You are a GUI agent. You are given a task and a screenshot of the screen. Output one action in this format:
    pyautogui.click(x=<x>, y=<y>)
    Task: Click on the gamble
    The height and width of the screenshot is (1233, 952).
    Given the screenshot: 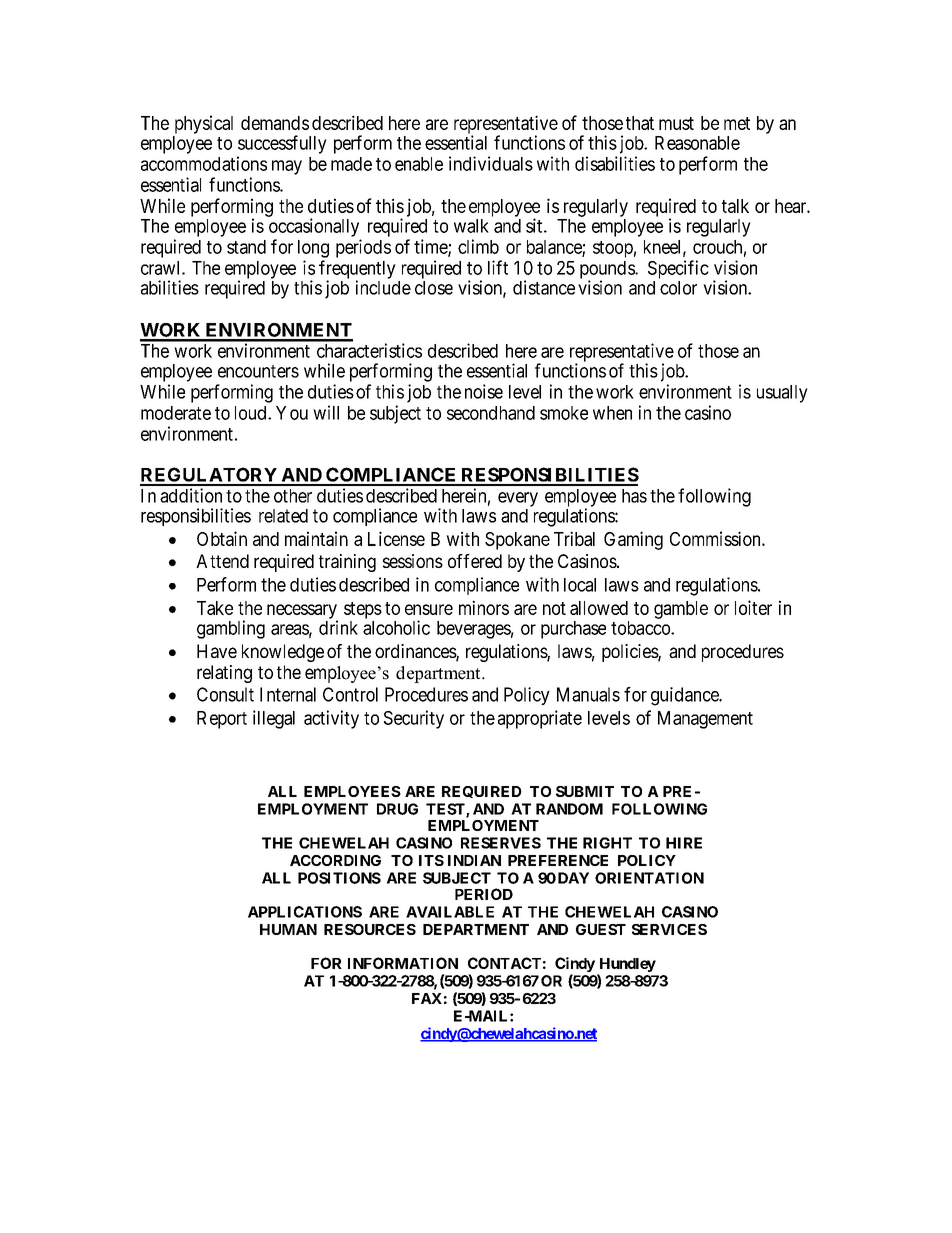 What is the action you would take?
    pyautogui.click(x=681, y=610)
